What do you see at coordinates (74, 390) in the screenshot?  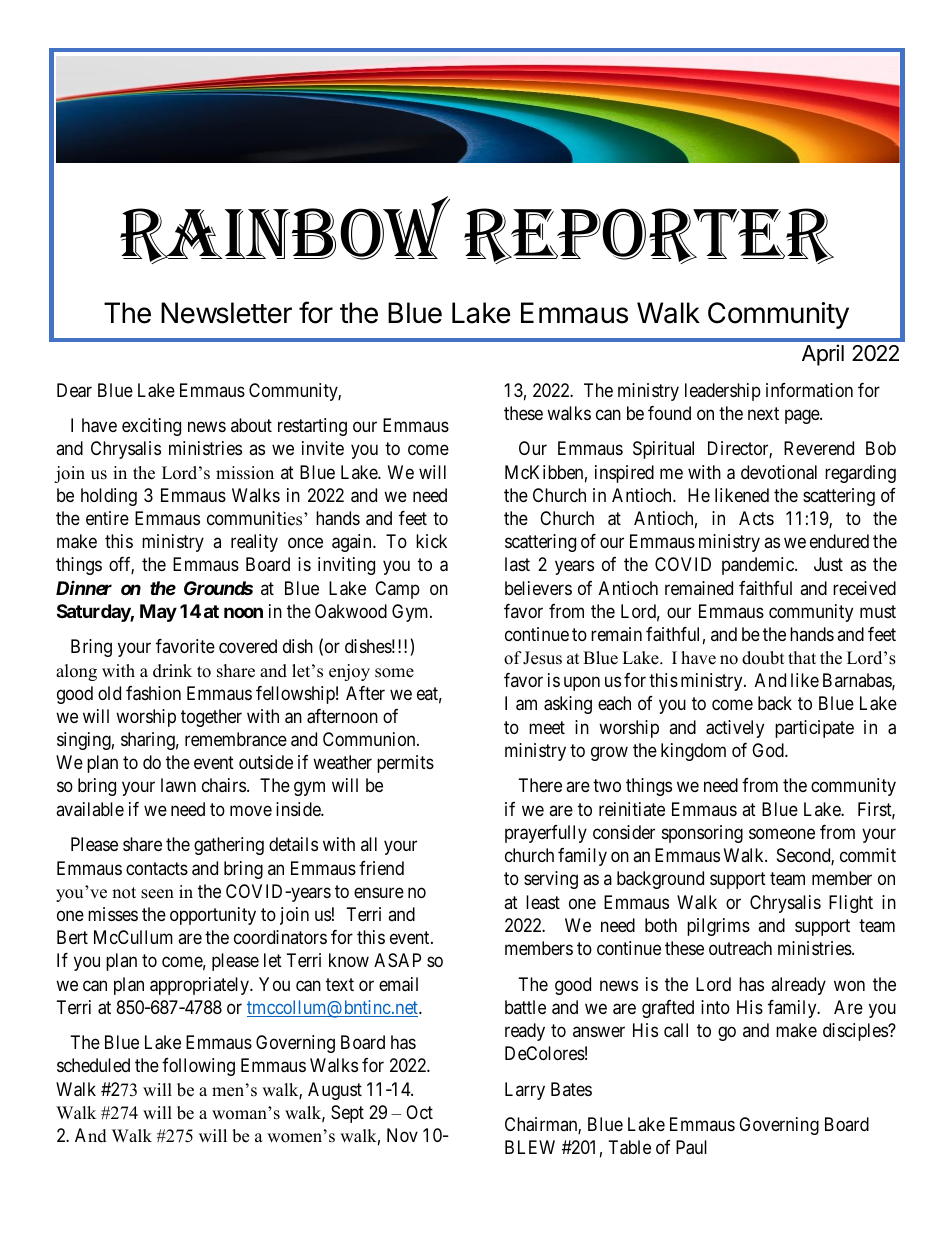 I see `Dear` at bounding box center [74, 390].
